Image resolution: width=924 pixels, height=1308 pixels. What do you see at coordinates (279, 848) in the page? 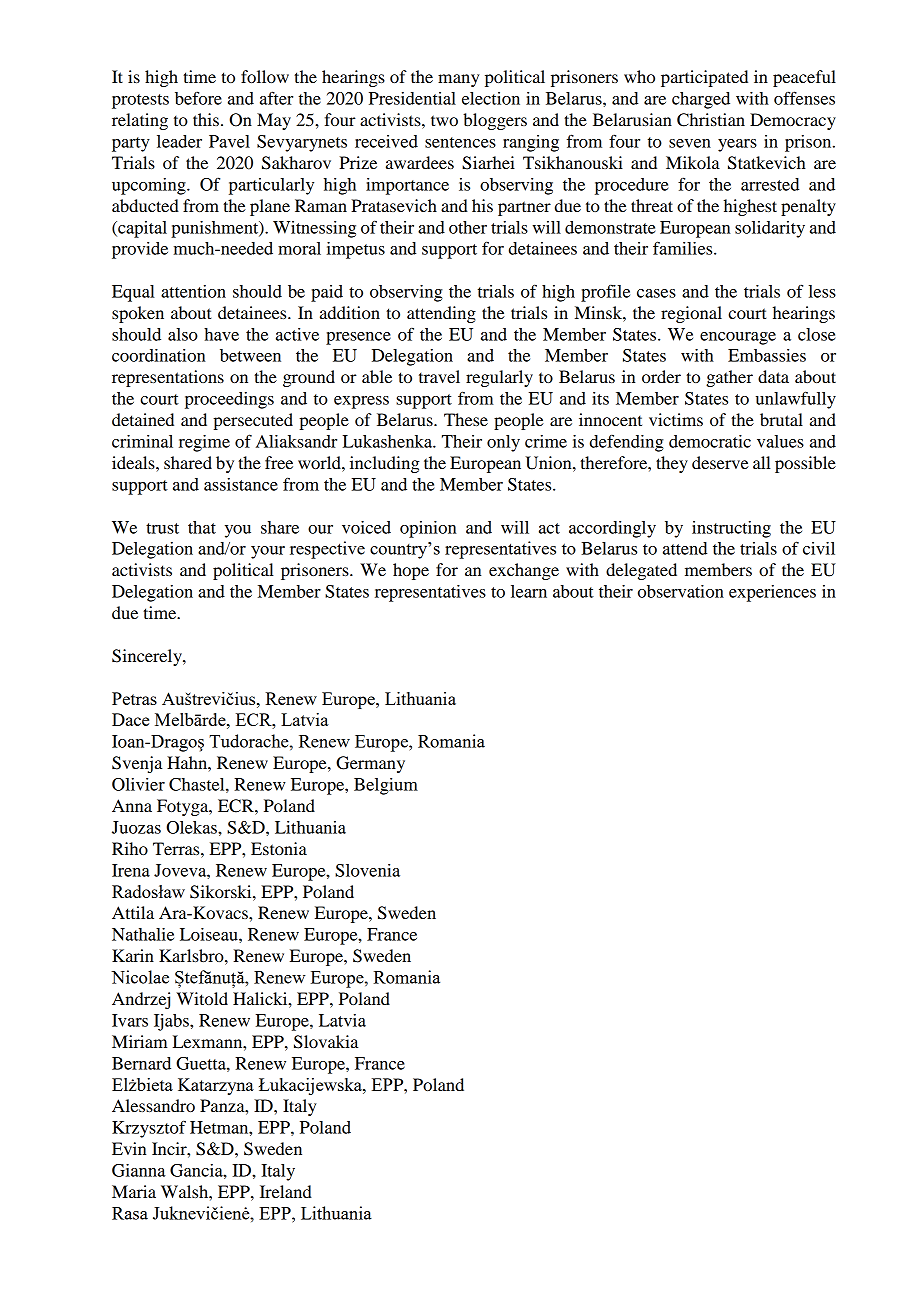
I see `Estonia` at bounding box center [279, 848].
